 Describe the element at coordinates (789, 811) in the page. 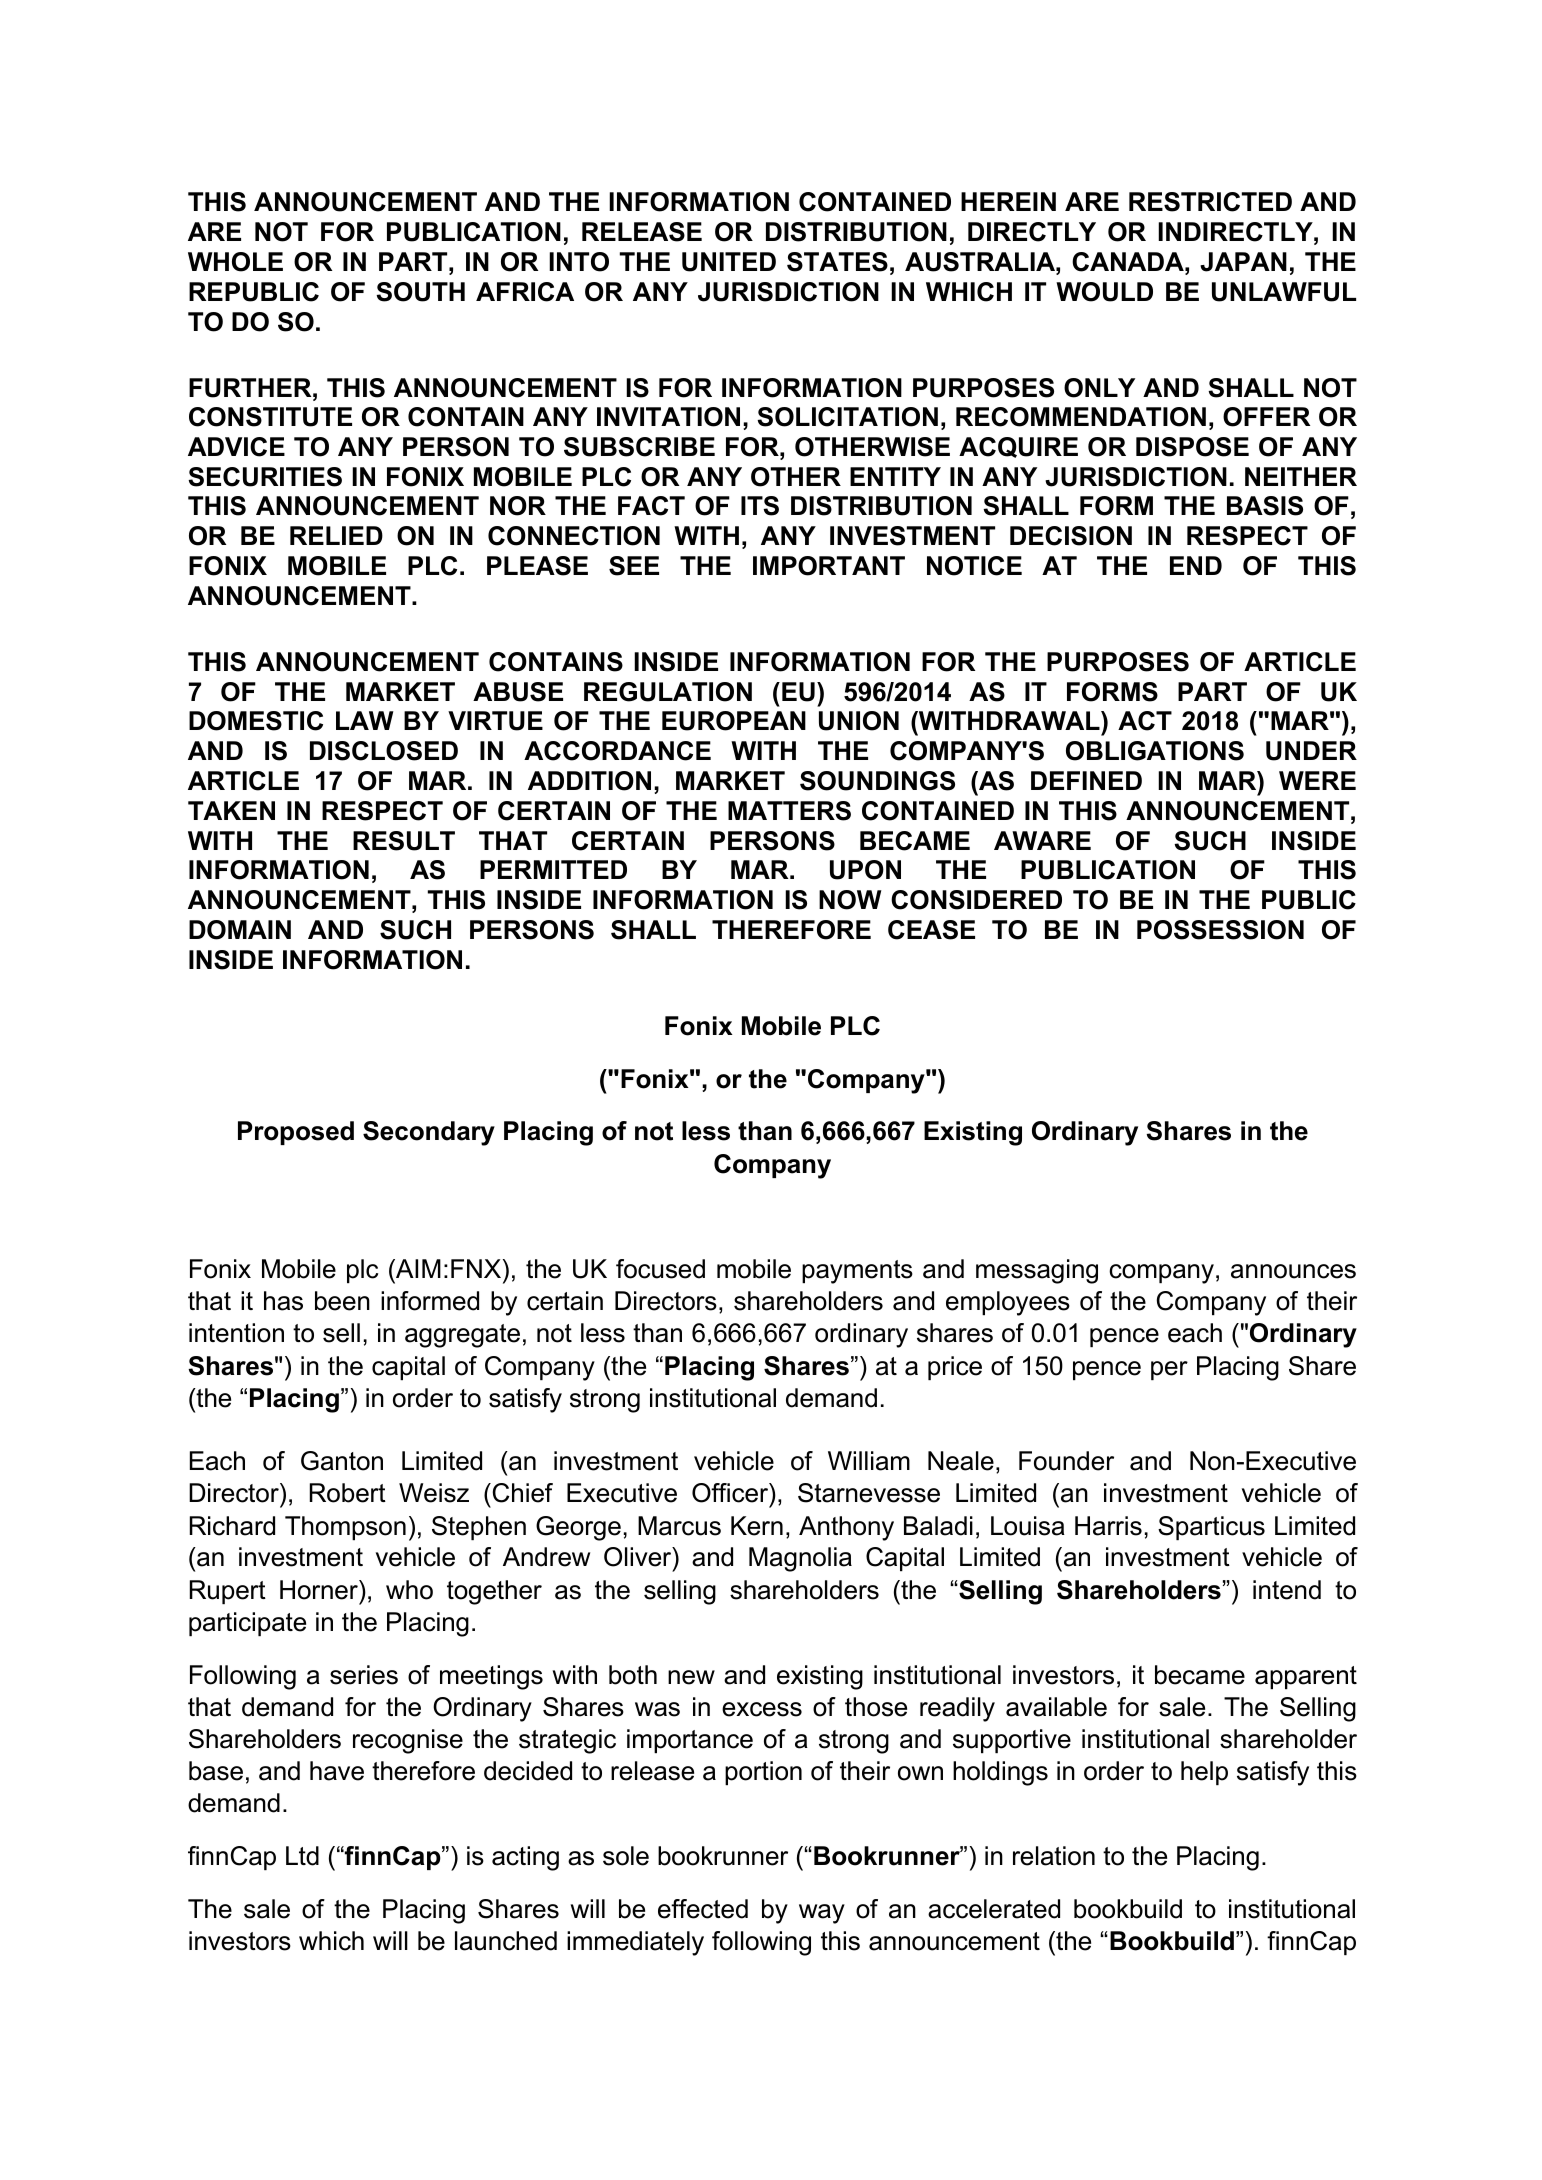

I see `MATTERS` at that location.
